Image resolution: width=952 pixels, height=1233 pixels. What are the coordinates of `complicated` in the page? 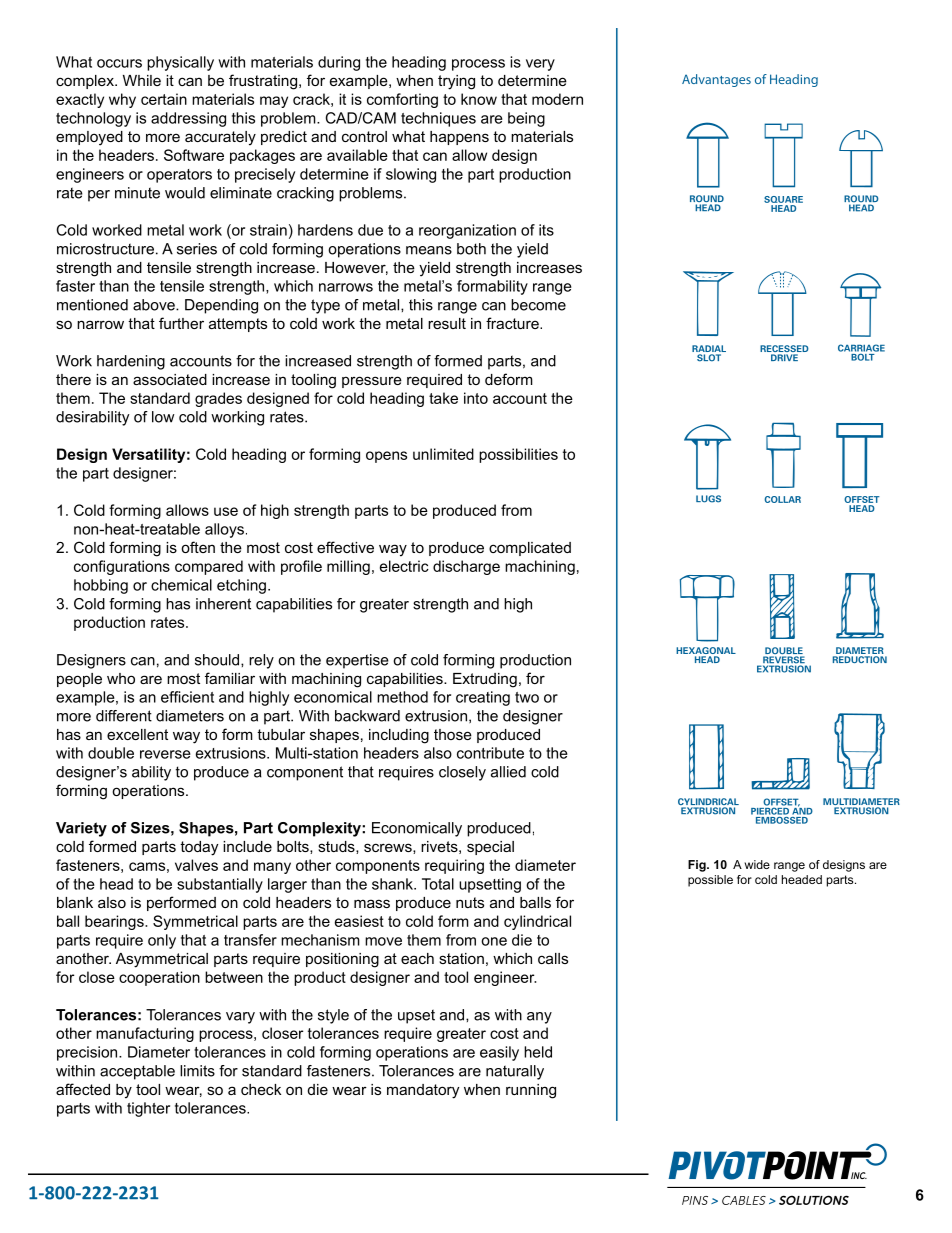 It's located at (530, 549).
